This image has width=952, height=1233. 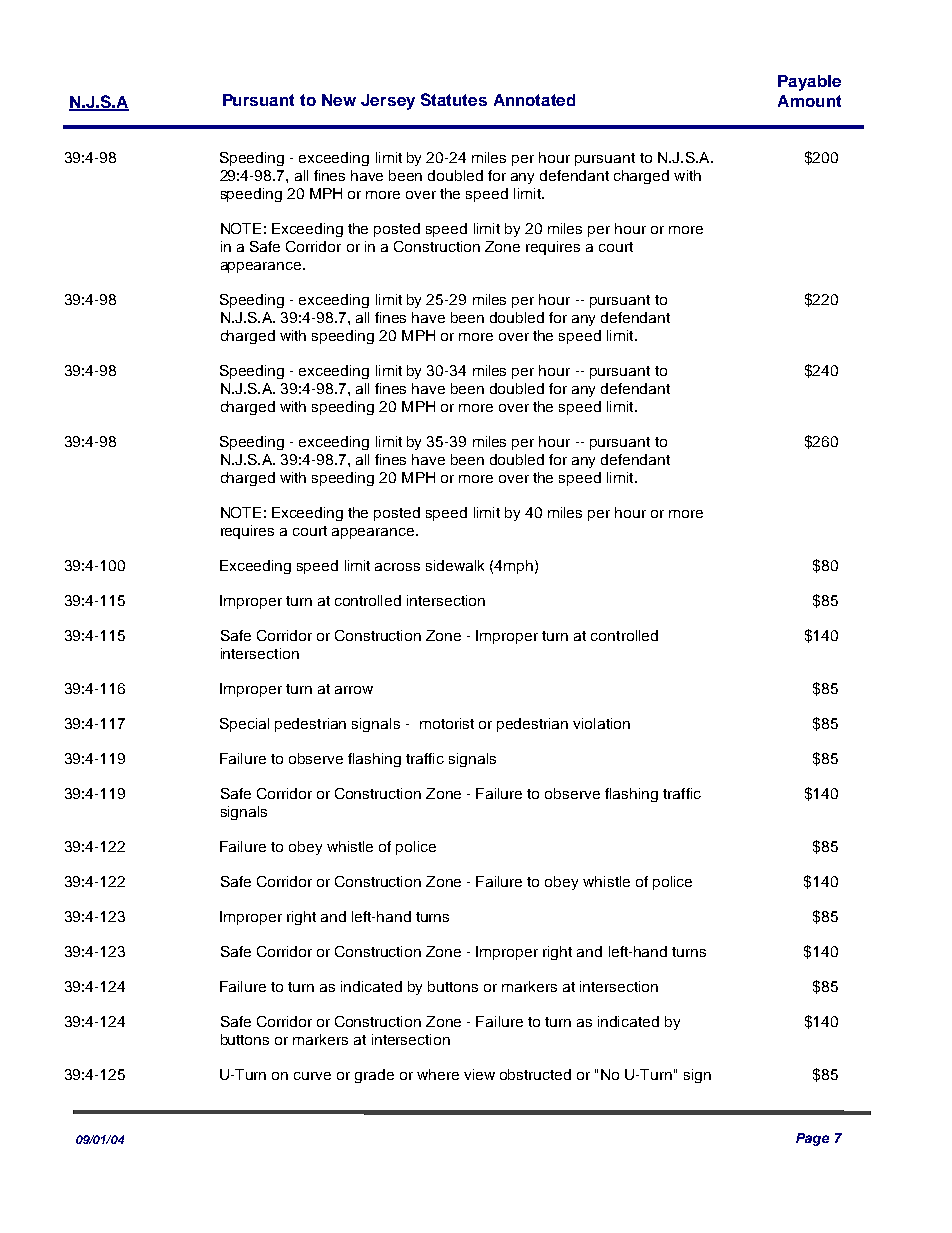 I want to click on Amount, so click(x=809, y=101).
